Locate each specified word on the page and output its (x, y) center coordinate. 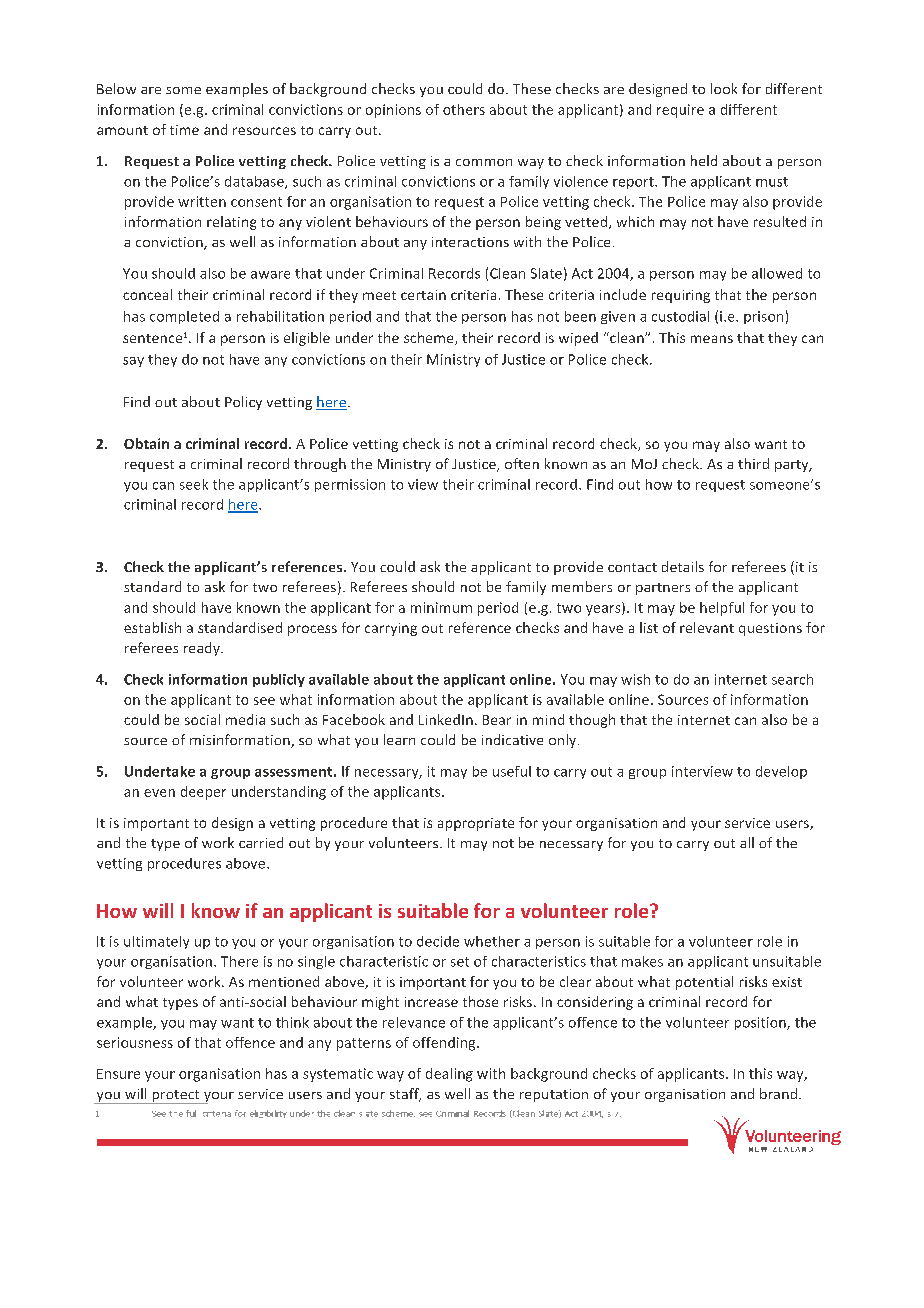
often (522, 463)
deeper (203, 793)
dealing (449, 1075)
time (184, 130)
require (680, 111)
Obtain (146, 443)
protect (176, 1097)
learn (399, 739)
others (464, 109)
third (753, 463)
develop (781, 772)
